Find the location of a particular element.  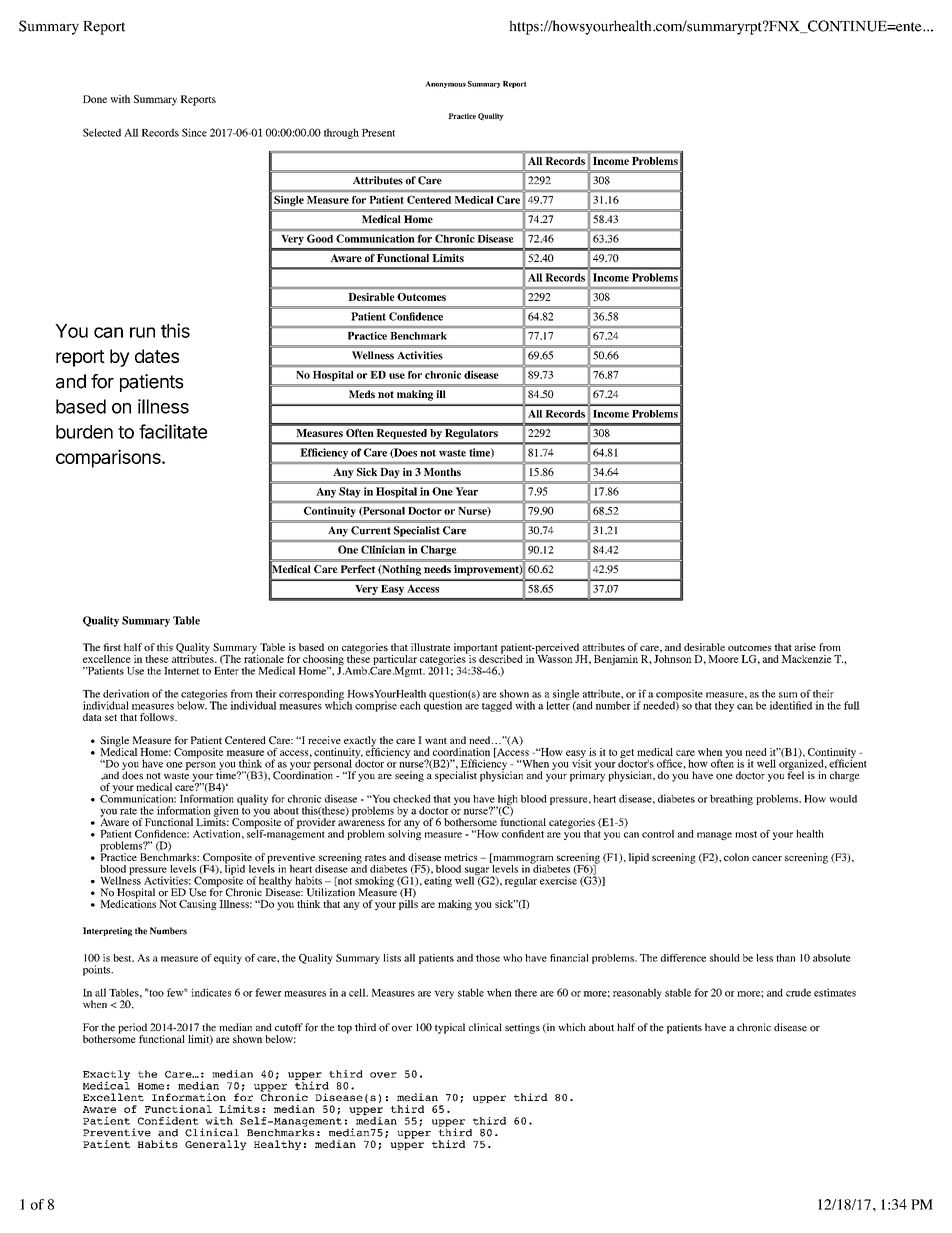

Generally is located at coordinates (216, 1145).
